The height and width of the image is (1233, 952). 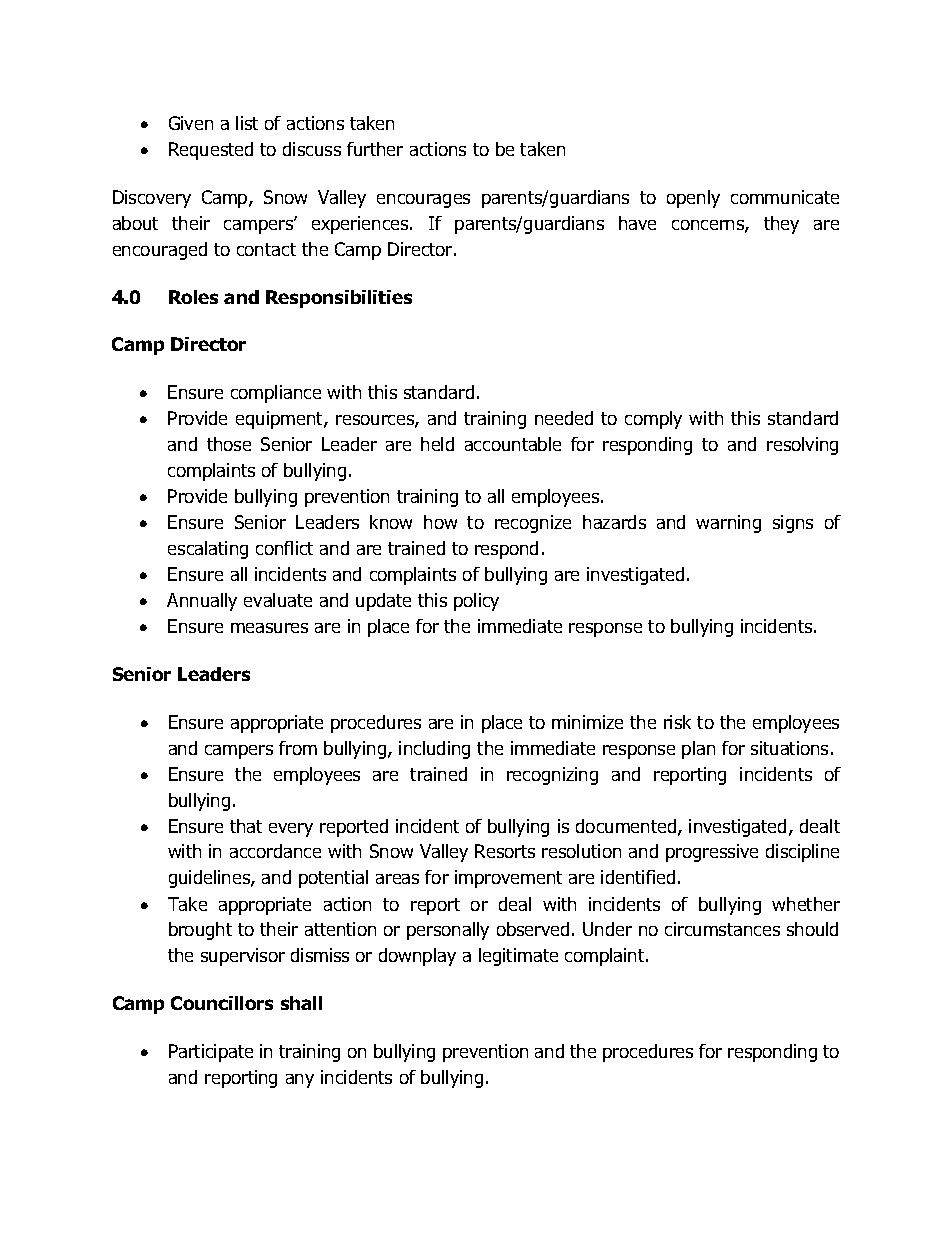 I want to click on that, so click(x=246, y=826).
